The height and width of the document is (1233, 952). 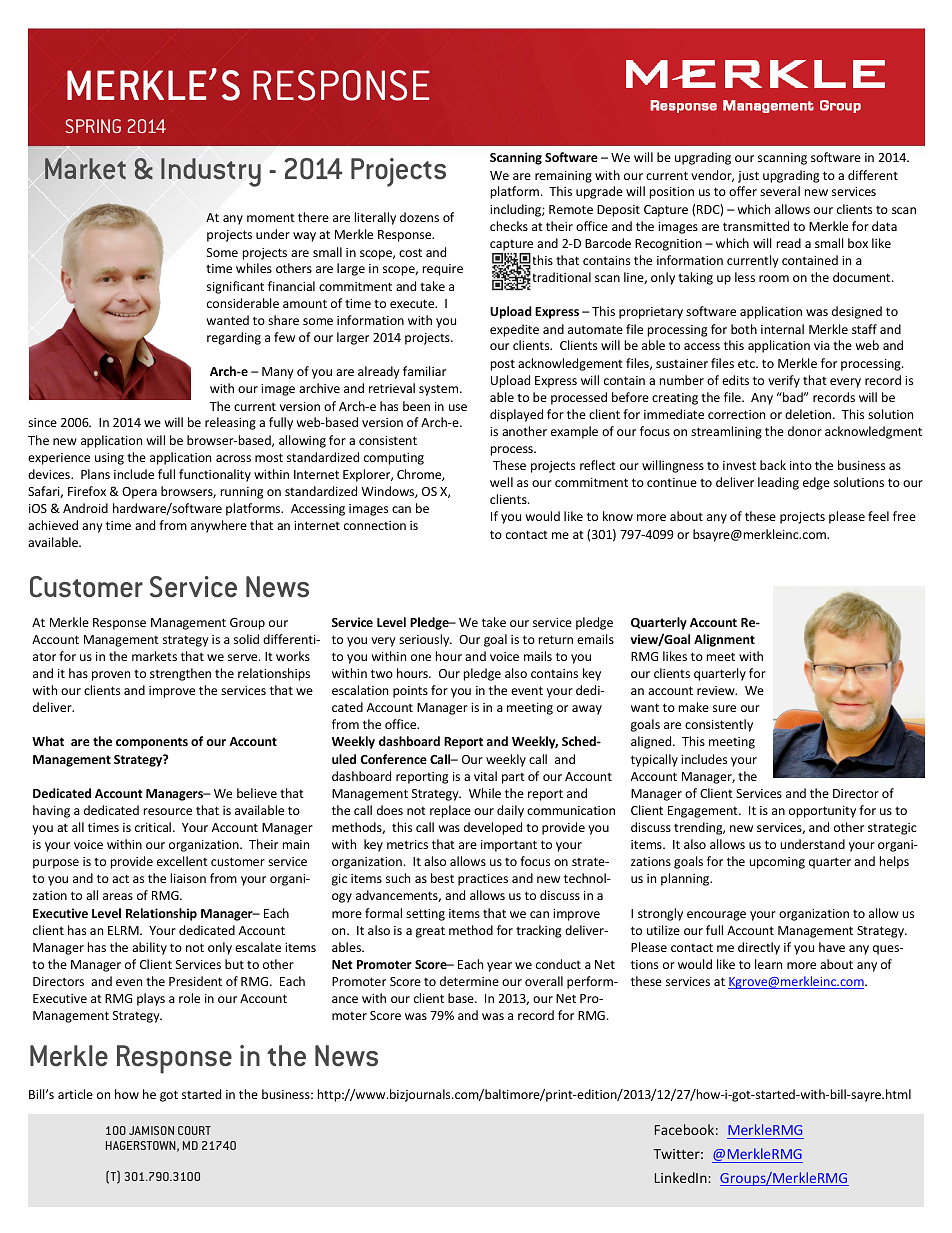 What do you see at coordinates (777, 863) in the document?
I see `upcoming` at bounding box center [777, 863].
